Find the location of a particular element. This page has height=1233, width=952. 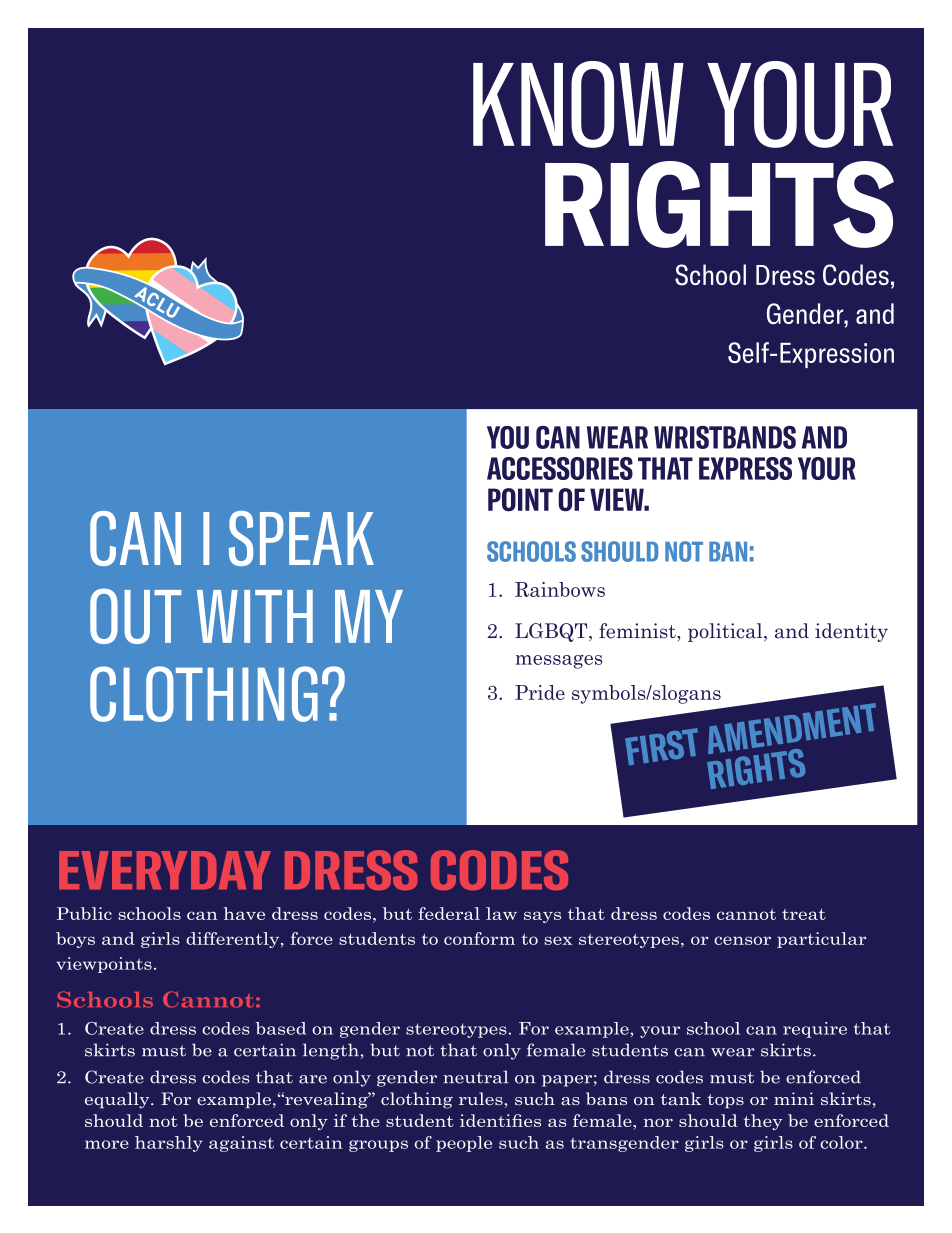

federal is located at coordinates (449, 913).
